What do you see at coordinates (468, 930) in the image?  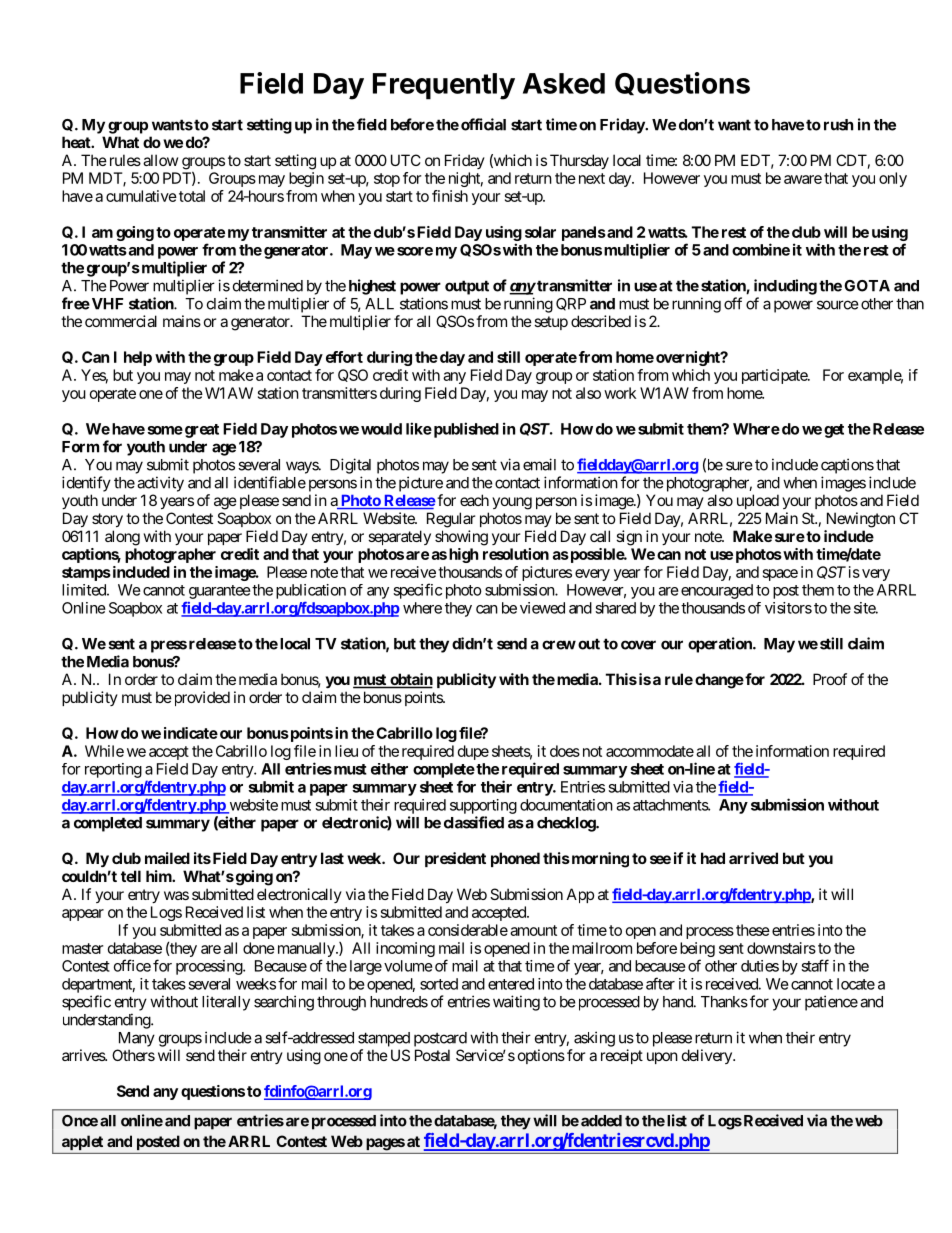 I see `considerable` at bounding box center [468, 930].
